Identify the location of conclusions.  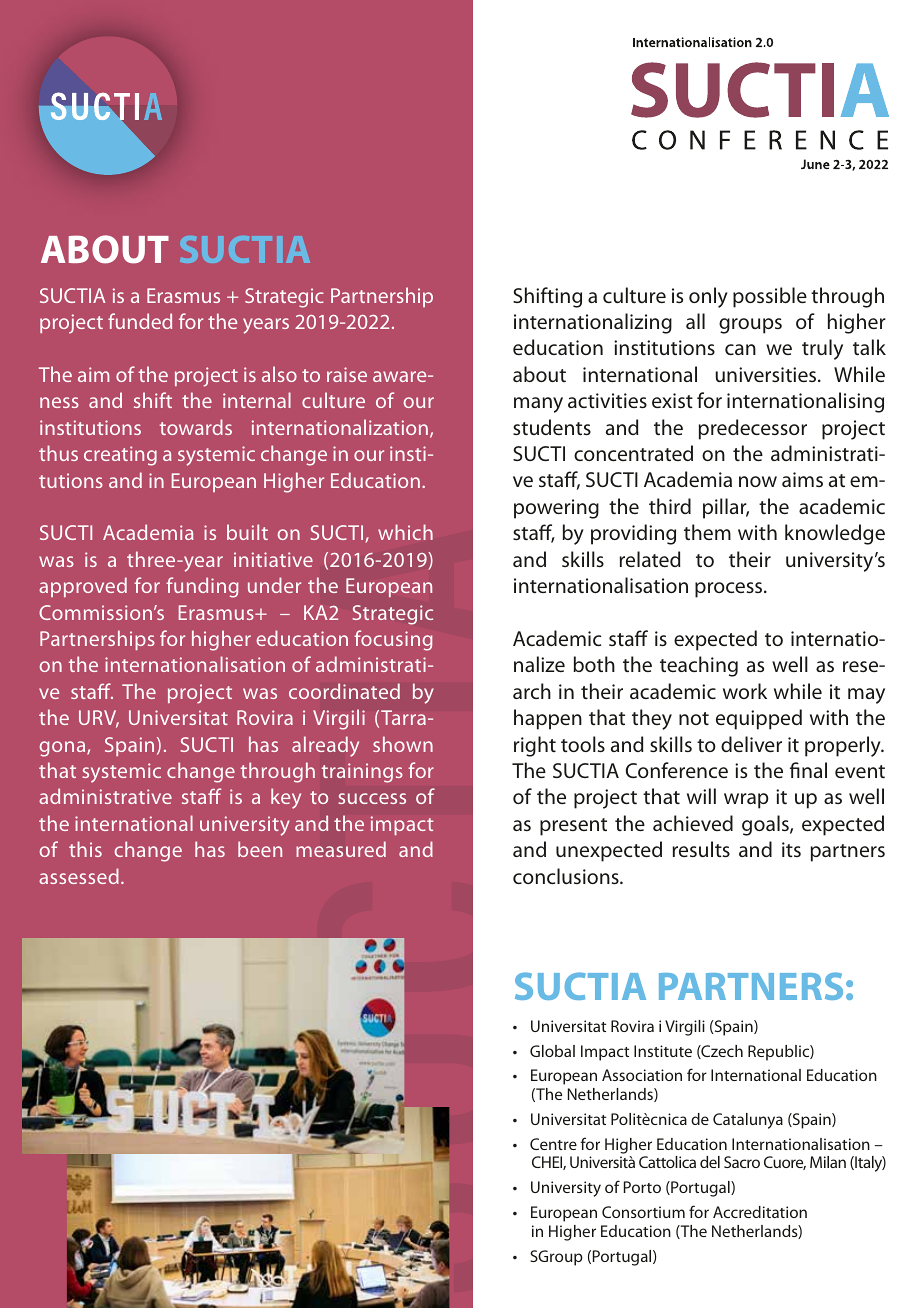
(567, 876).
